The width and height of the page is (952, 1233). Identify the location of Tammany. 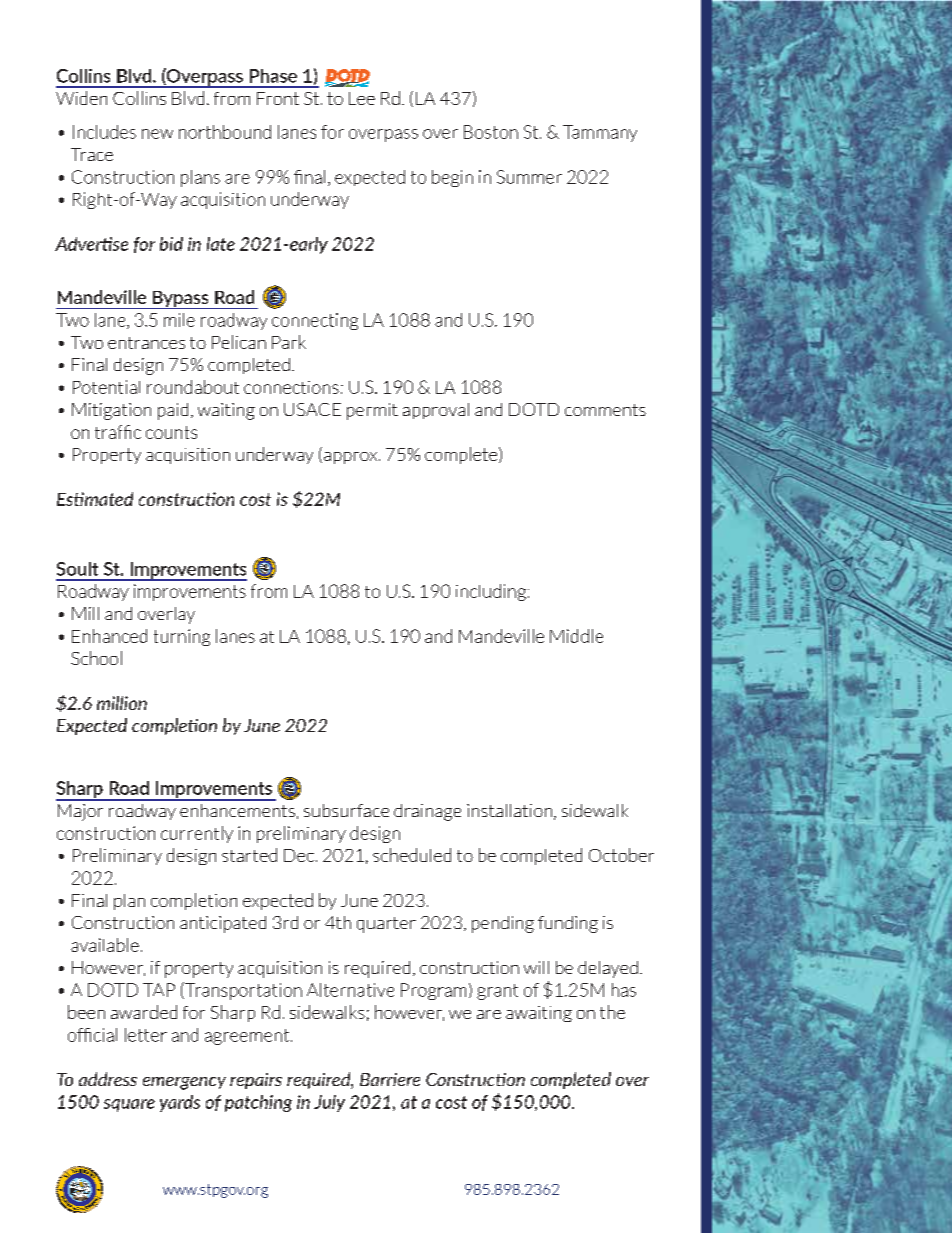
(600, 133).
